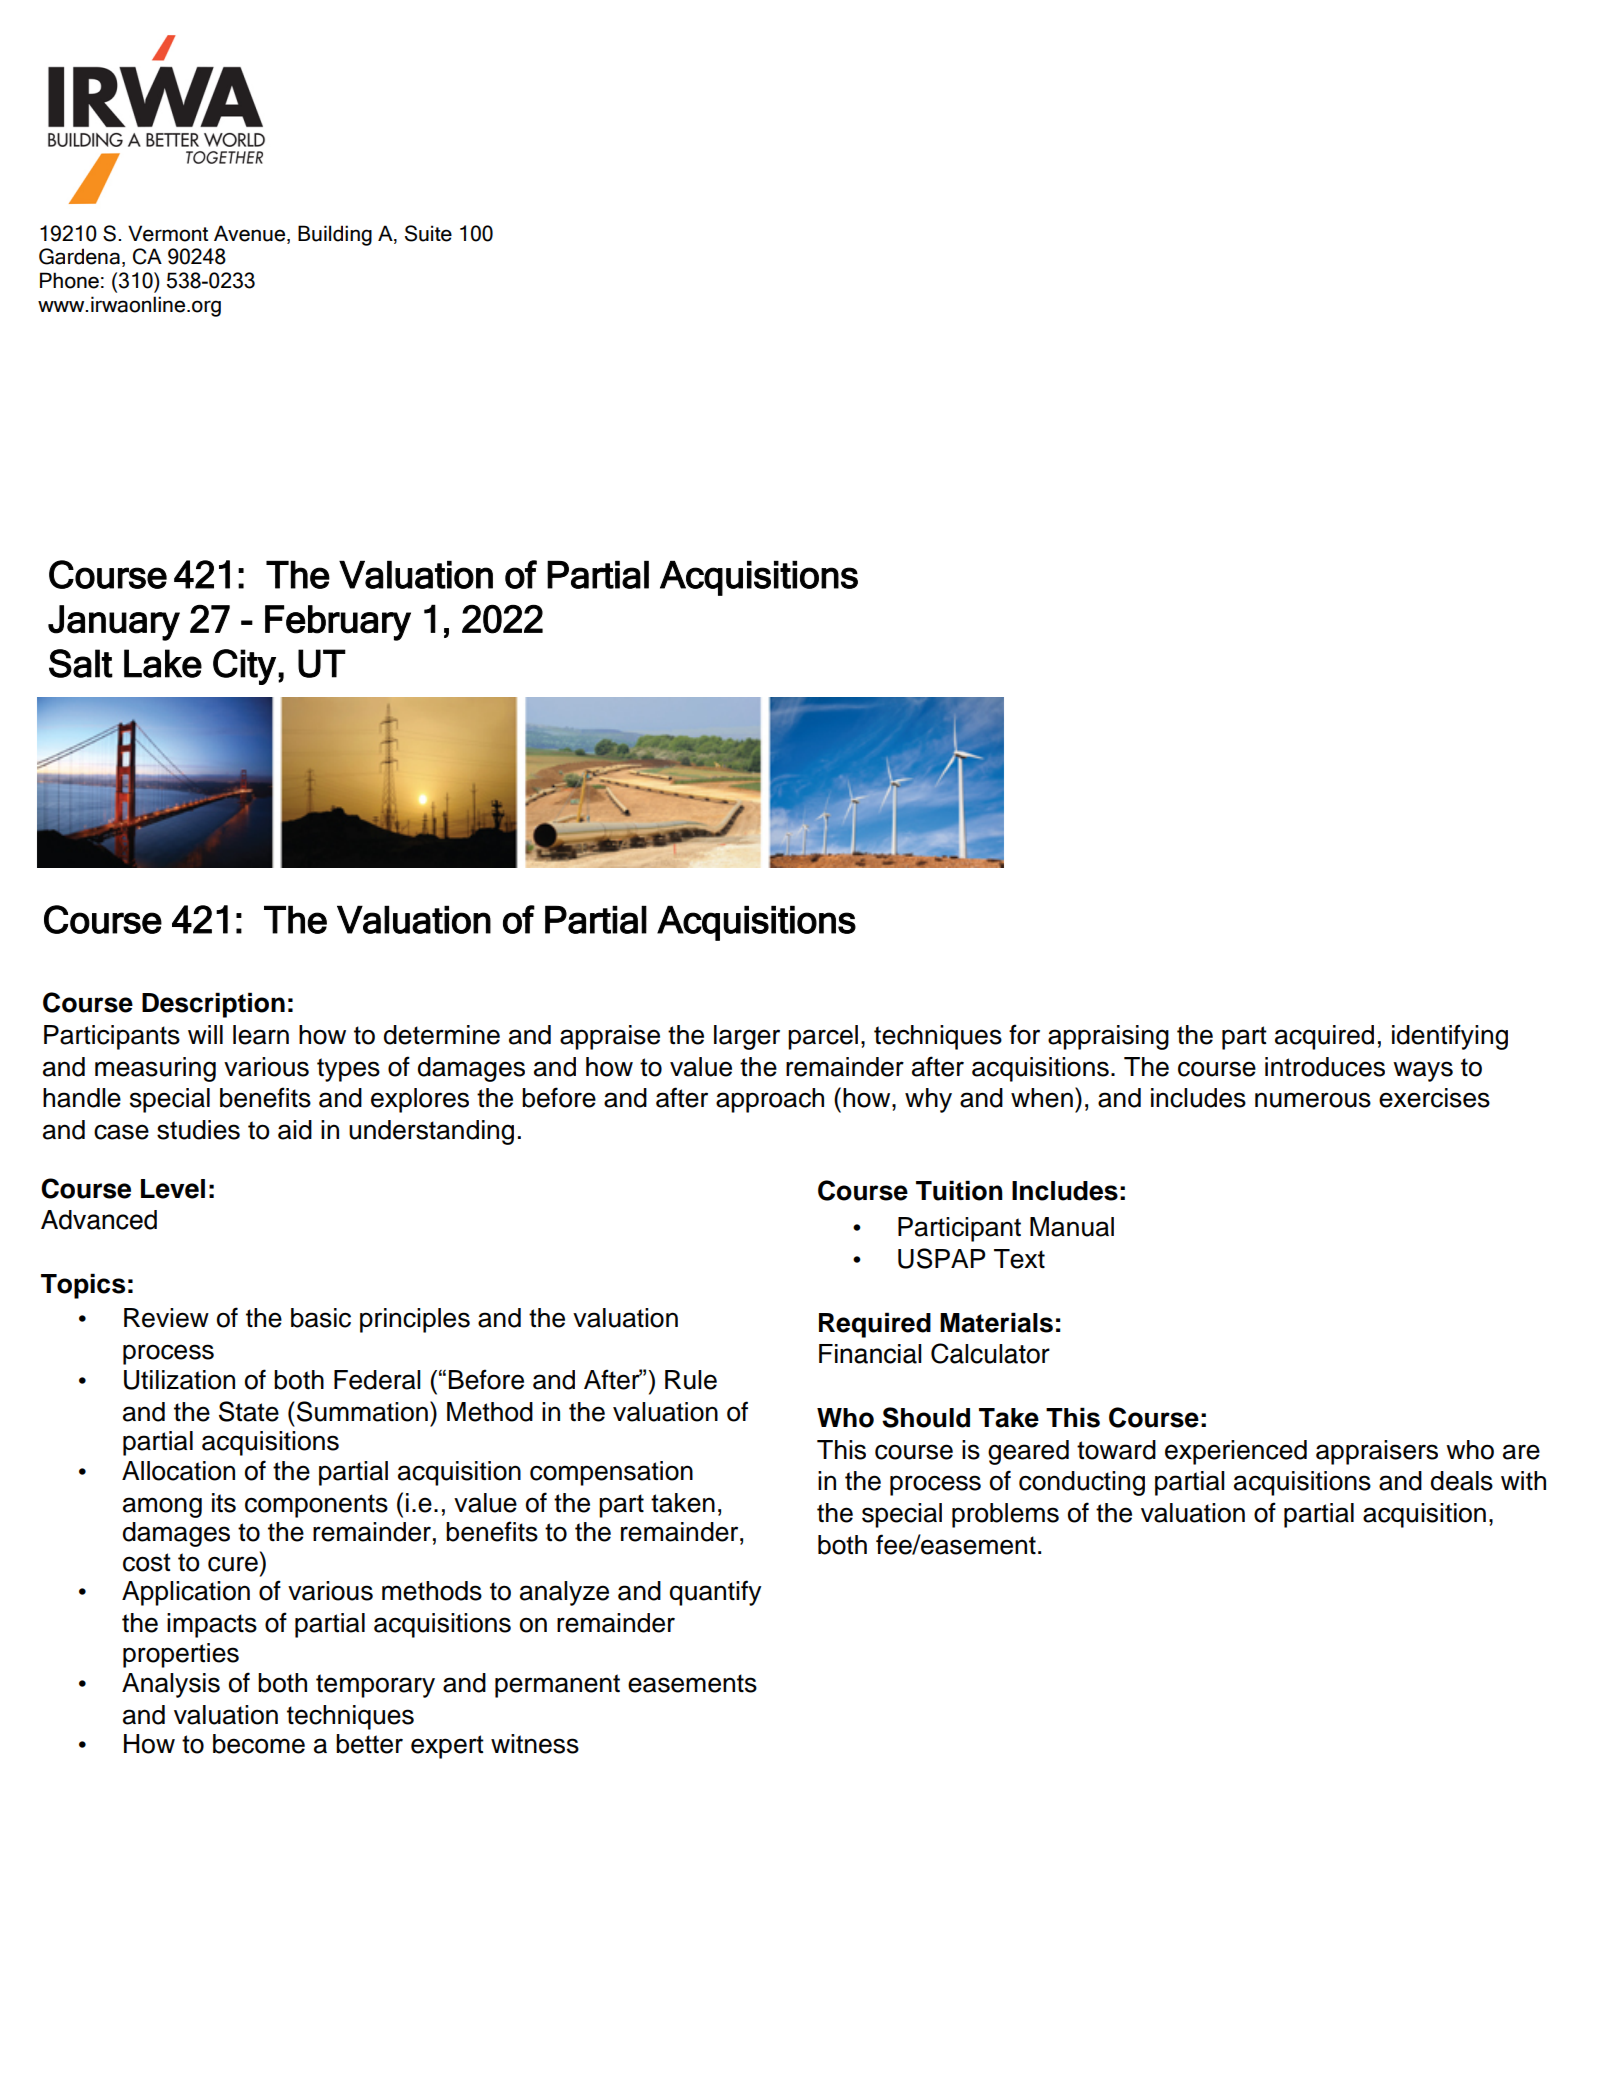  I want to click on Analysis, so click(171, 1685).
